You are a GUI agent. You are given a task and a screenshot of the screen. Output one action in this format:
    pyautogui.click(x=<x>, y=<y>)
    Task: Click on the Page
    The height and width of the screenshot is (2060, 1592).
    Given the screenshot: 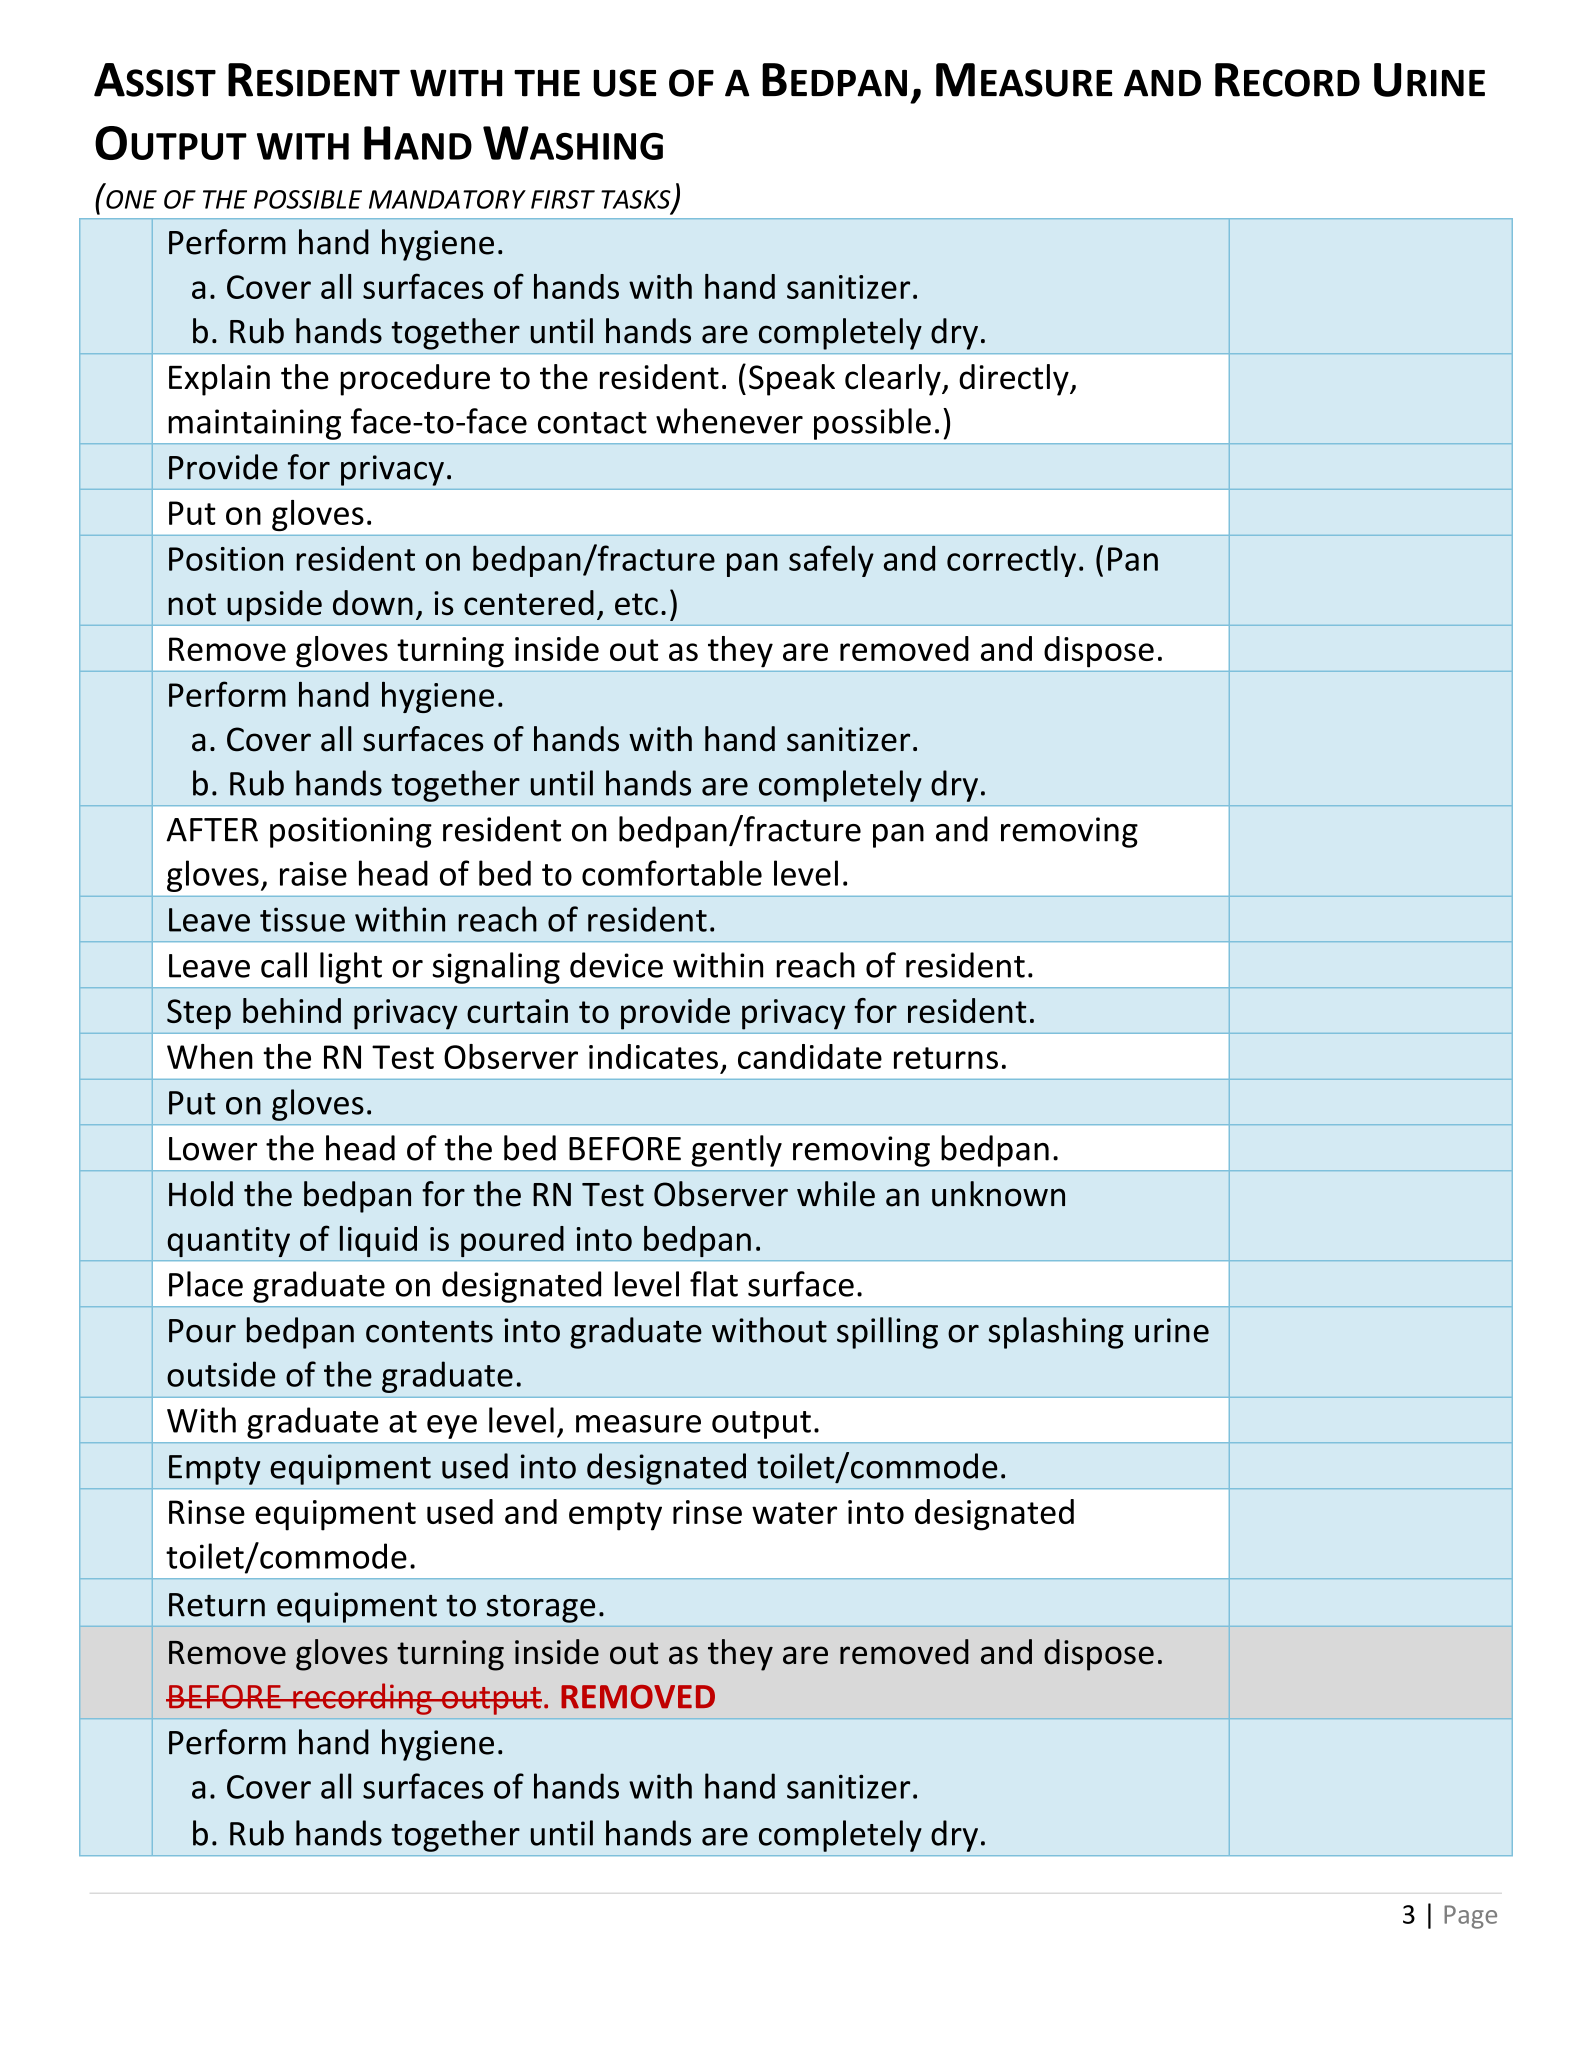 What is the action you would take?
    pyautogui.click(x=1470, y=1917)
